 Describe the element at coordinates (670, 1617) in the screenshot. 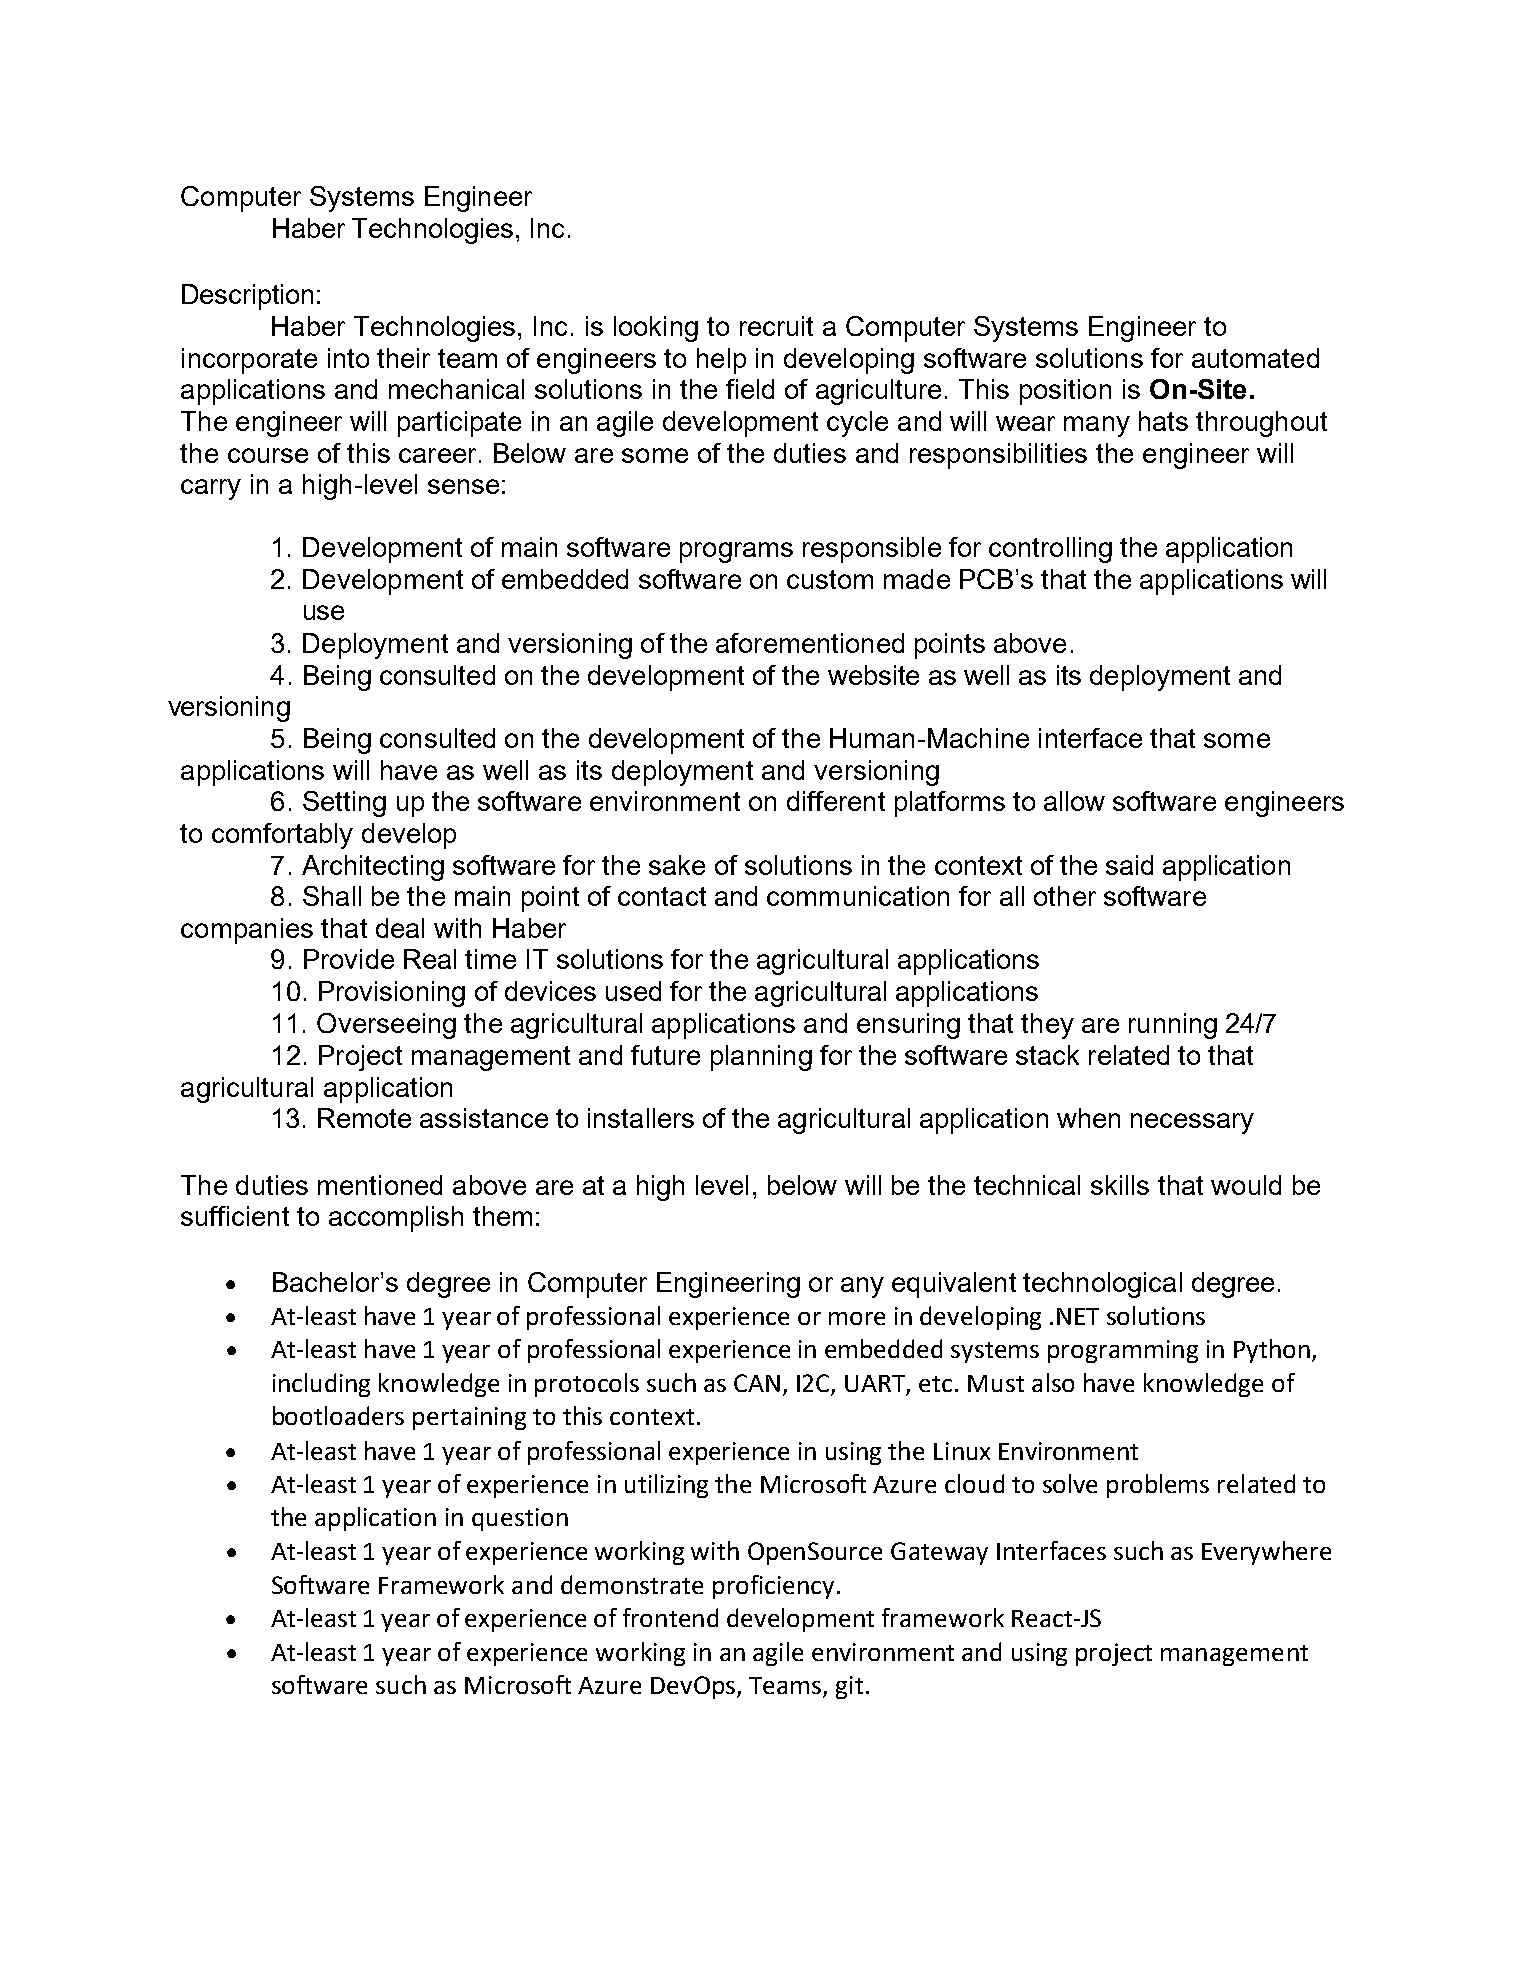

I see `frontend` at that location.
